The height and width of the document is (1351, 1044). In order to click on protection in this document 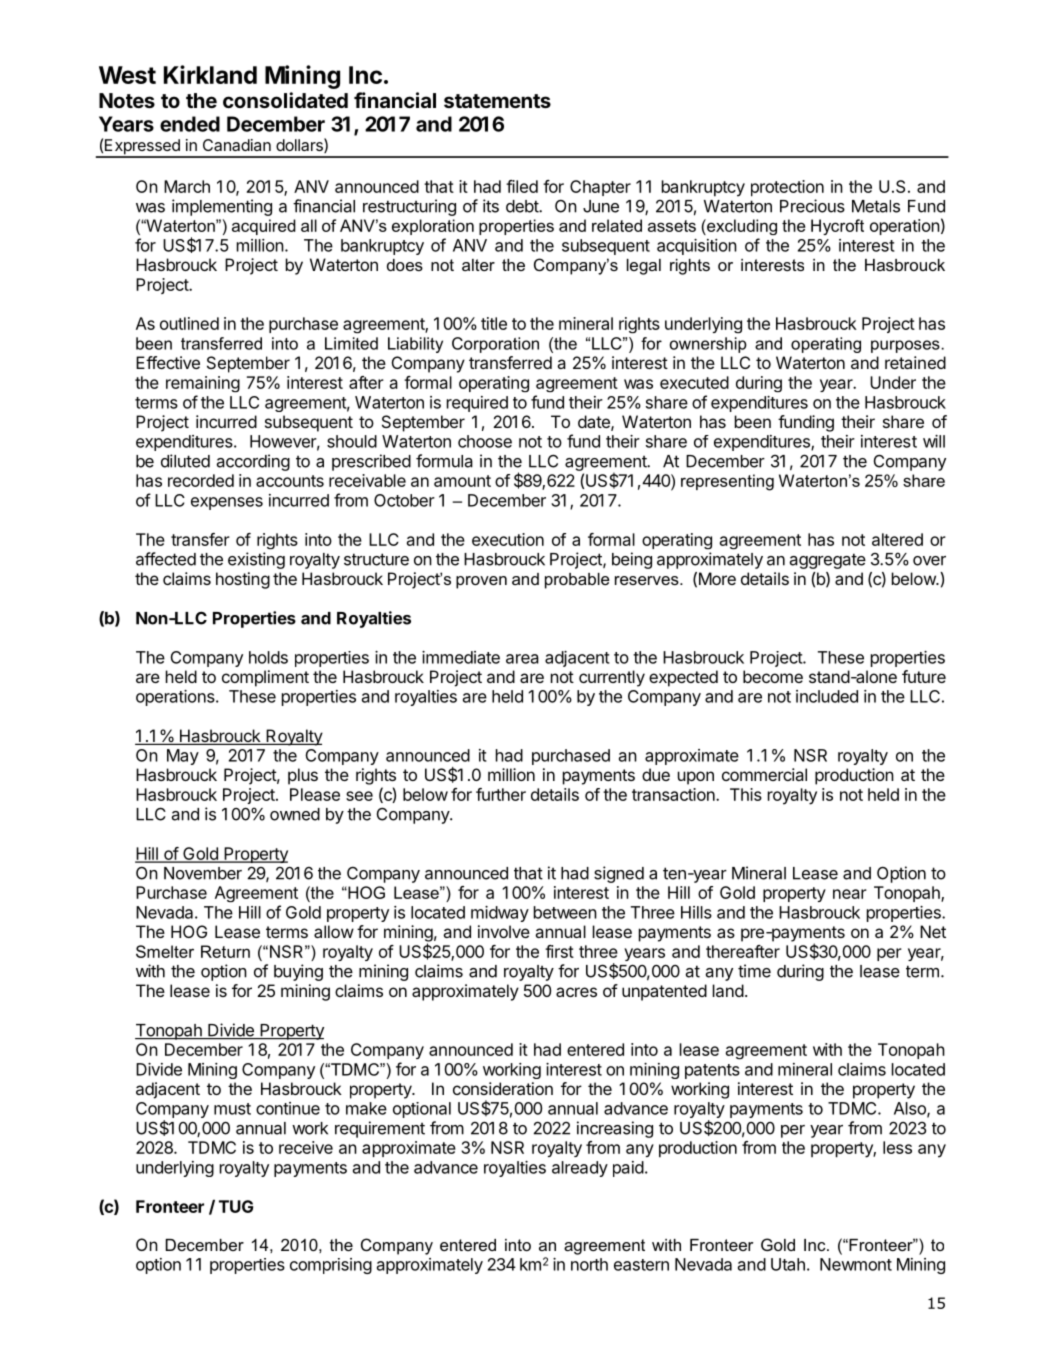, I will do `click(787, 188)`.
